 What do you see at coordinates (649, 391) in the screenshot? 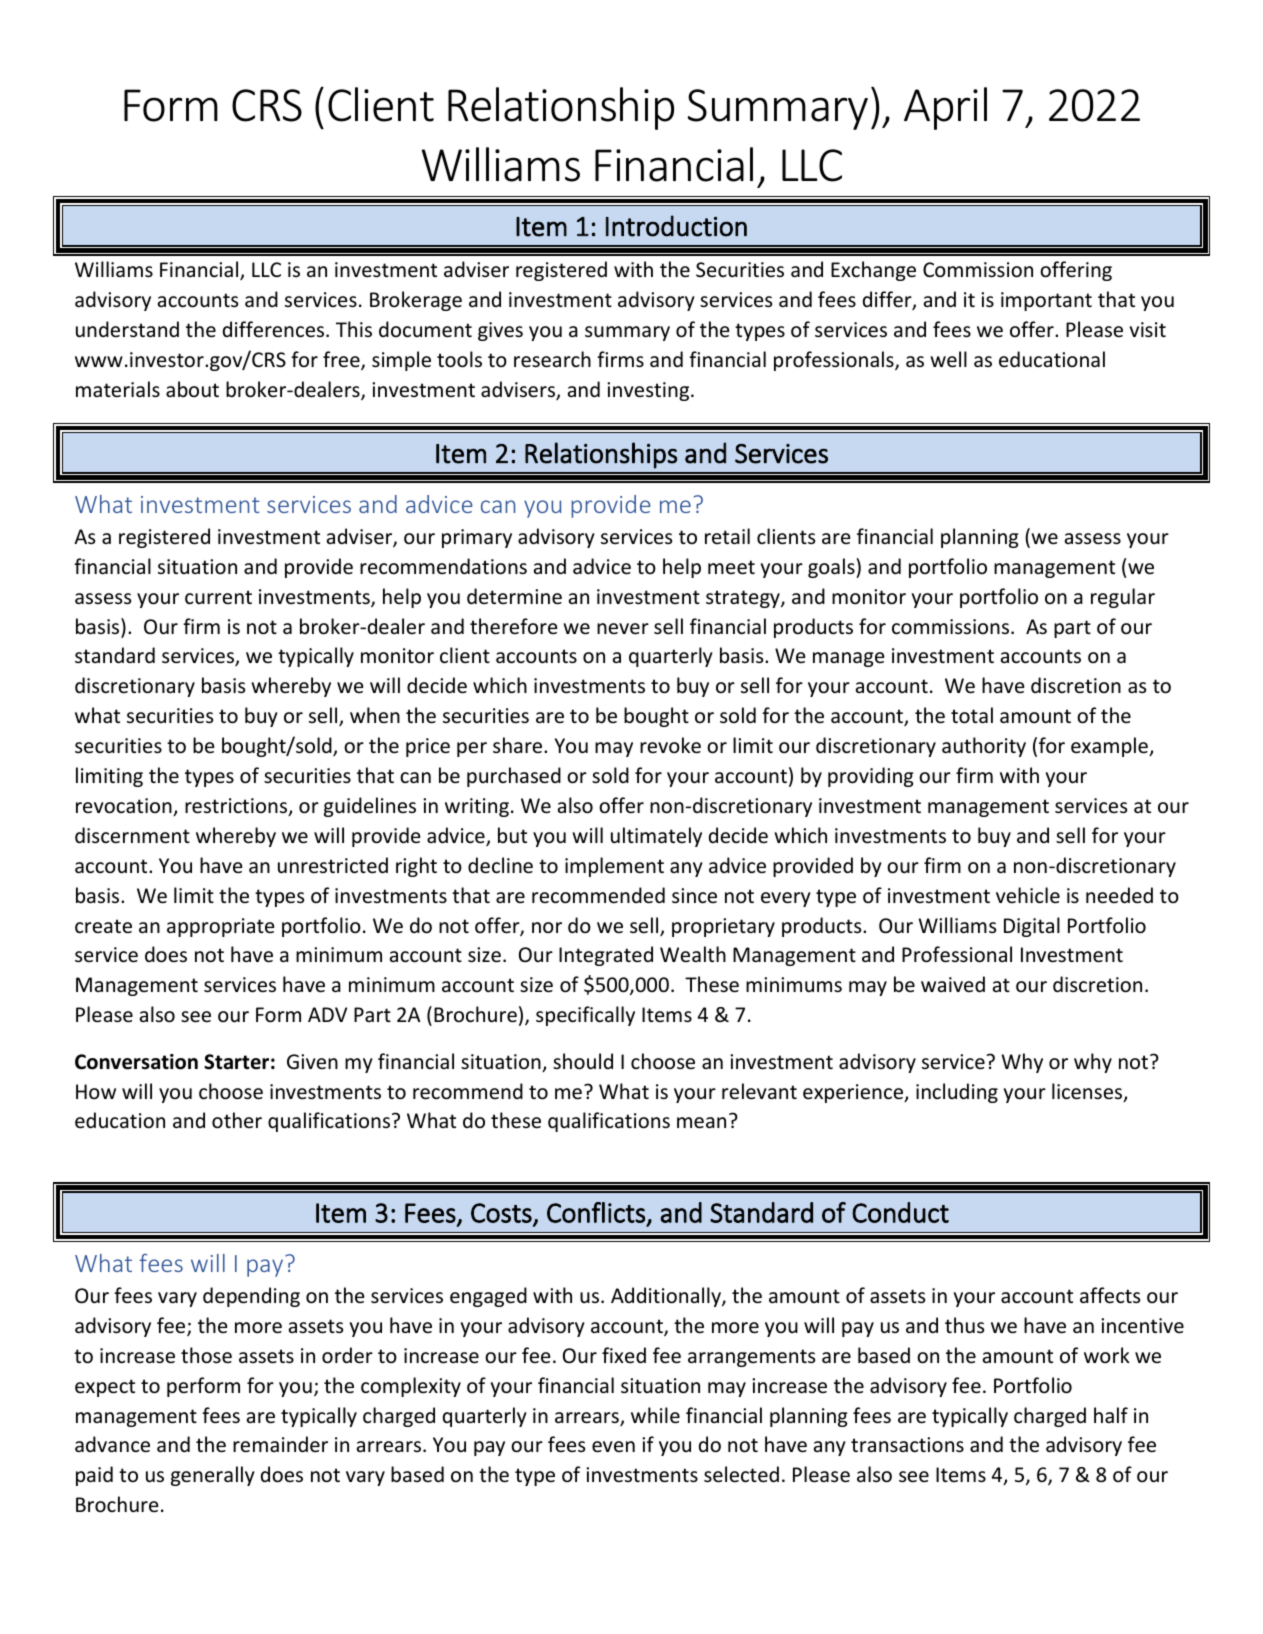
I see `investing` at bounding box center [649, 391].
